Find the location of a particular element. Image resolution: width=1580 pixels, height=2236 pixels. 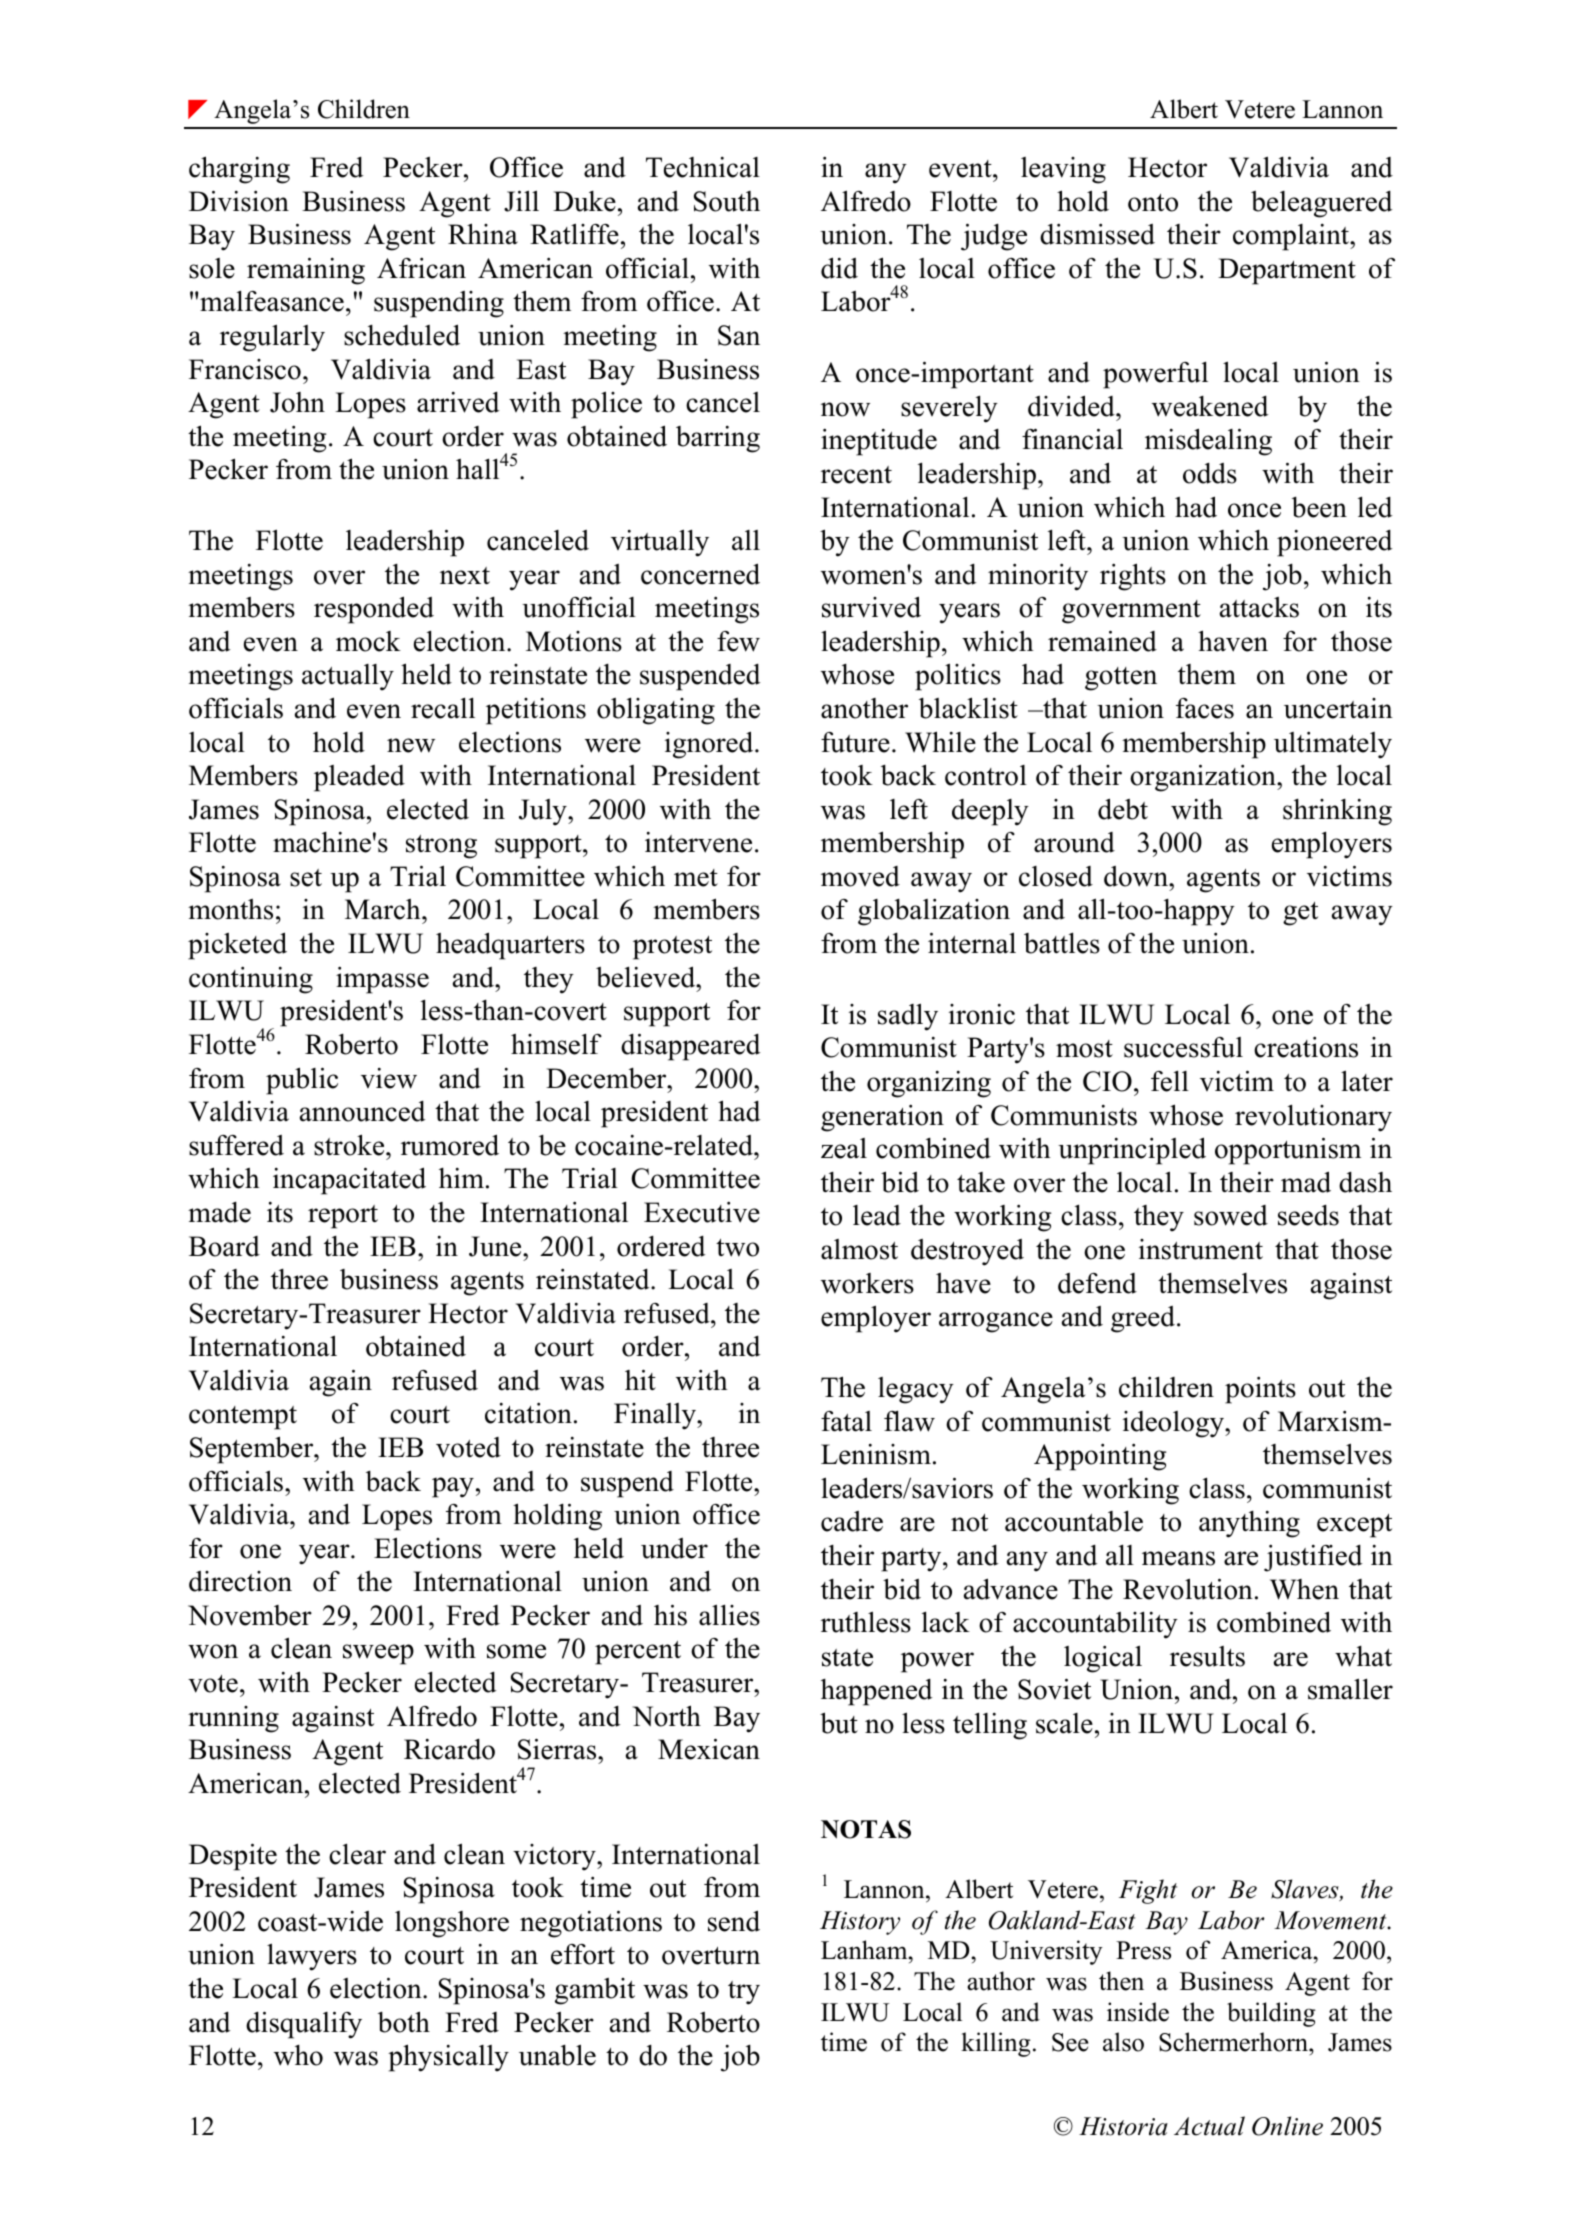

building is located at coordinates (1271, 2014).
